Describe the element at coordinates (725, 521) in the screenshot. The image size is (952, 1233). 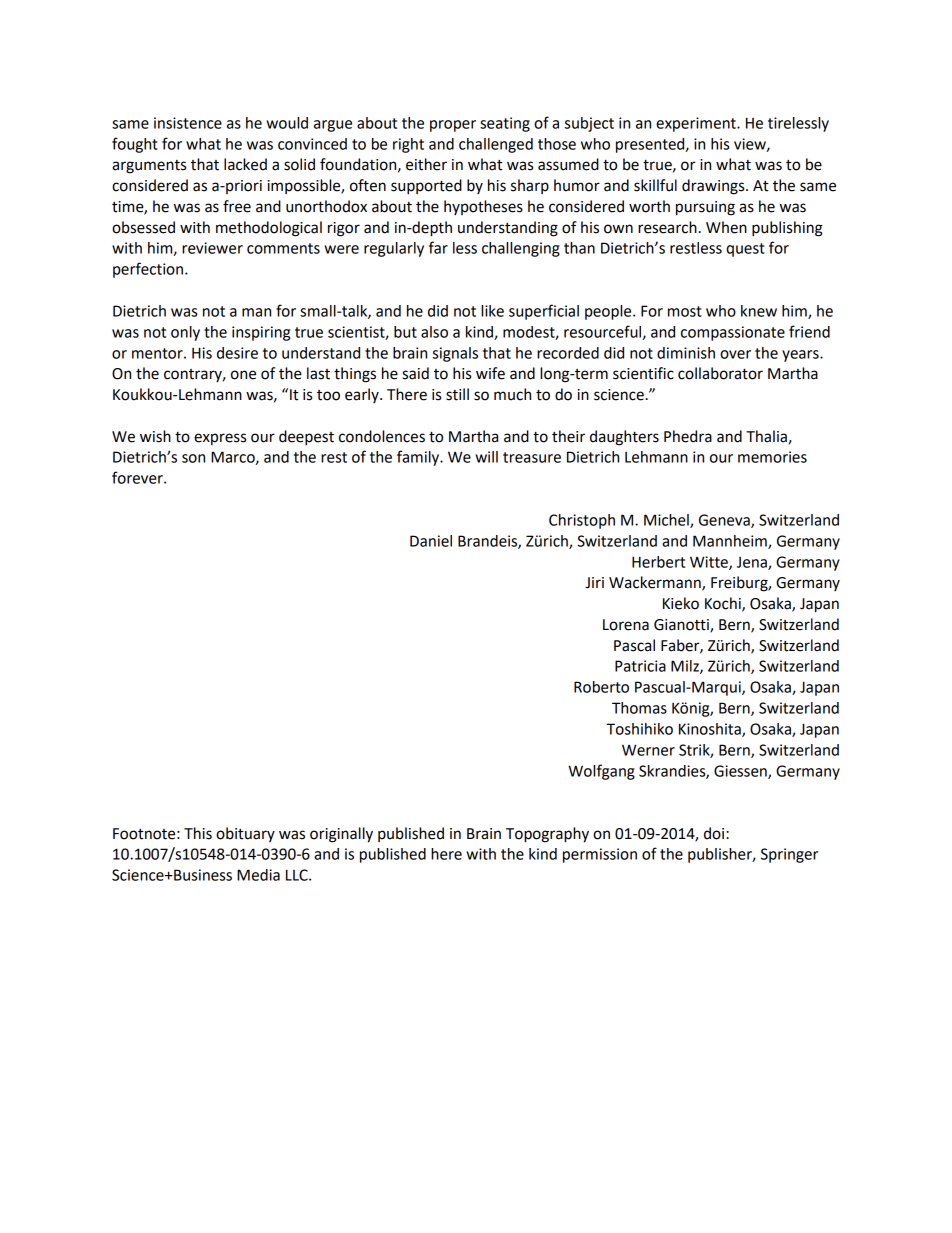
I see `Geneva` at that location.
